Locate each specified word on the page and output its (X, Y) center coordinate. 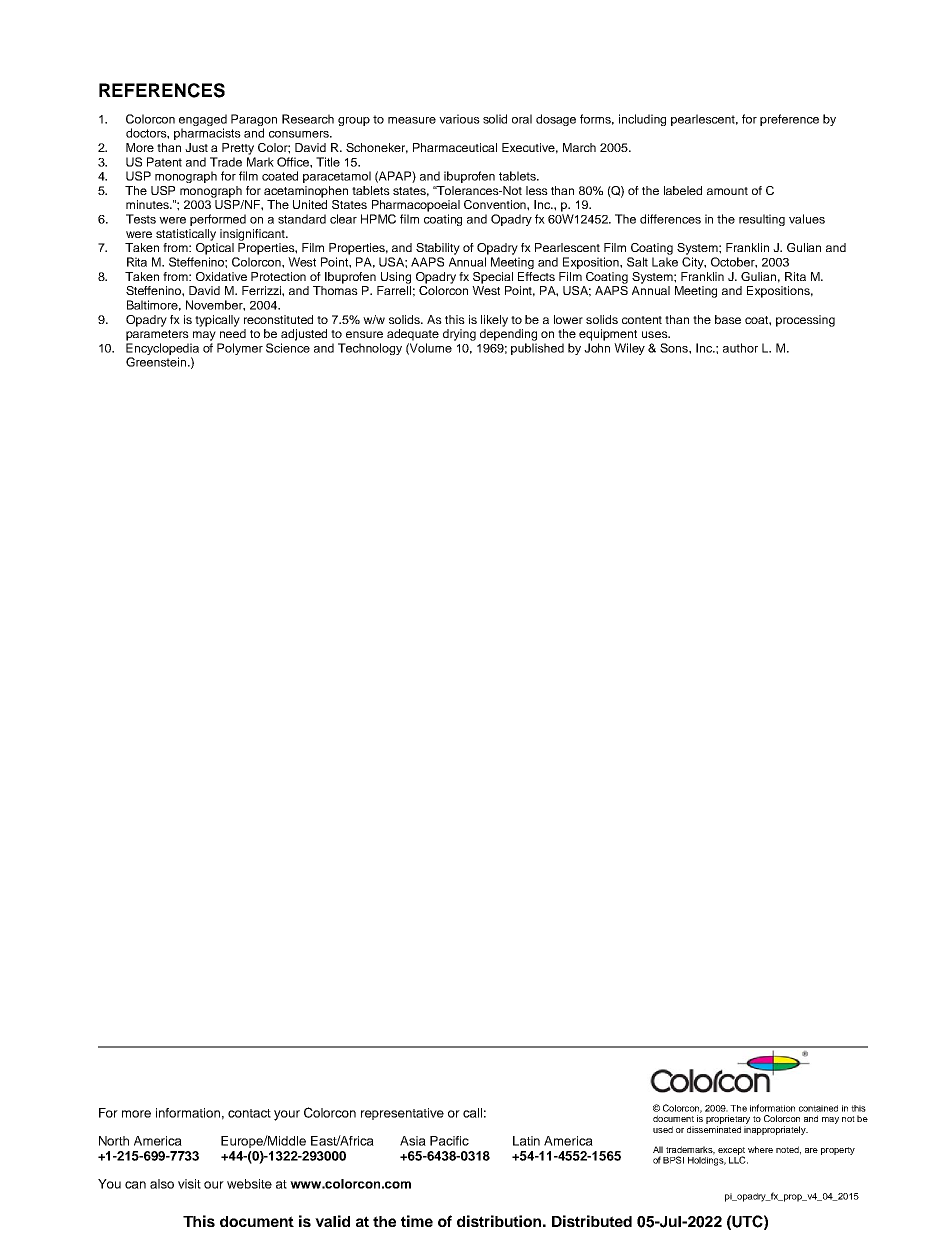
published (537, 349)
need (233, 333)
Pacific (449, 1141)
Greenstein (157, 362)
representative (402, 1114)
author (740, 348)
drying (459, 335)
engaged (203, 120)
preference (789, 120)
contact (249, 1113)
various (459, 119)
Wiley (629, 349)
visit (189, 1184)
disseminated (714, 1129)
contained (818, 1108)
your (287, 1115)
